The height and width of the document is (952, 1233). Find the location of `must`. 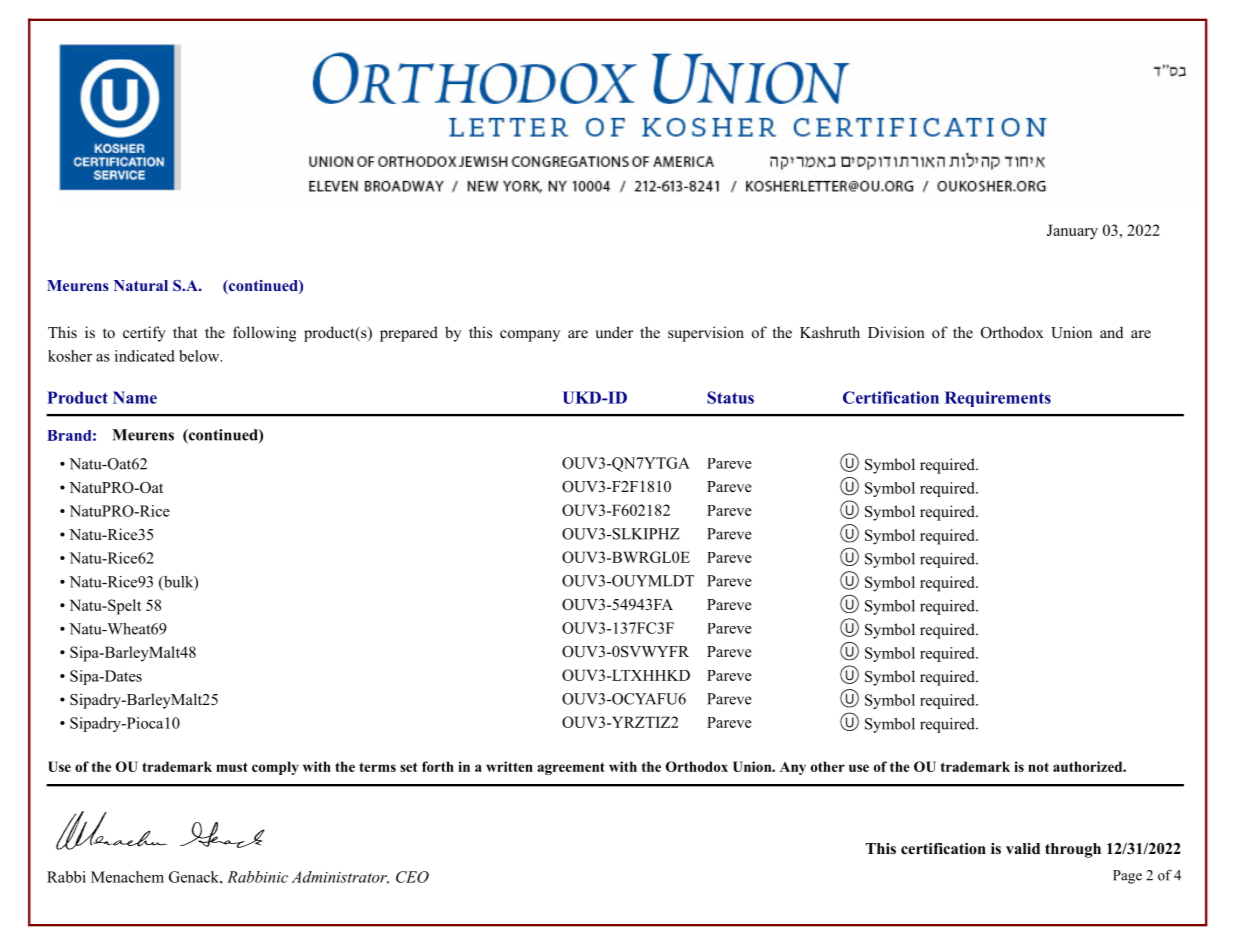

must is located at coordinates (232, 767).
